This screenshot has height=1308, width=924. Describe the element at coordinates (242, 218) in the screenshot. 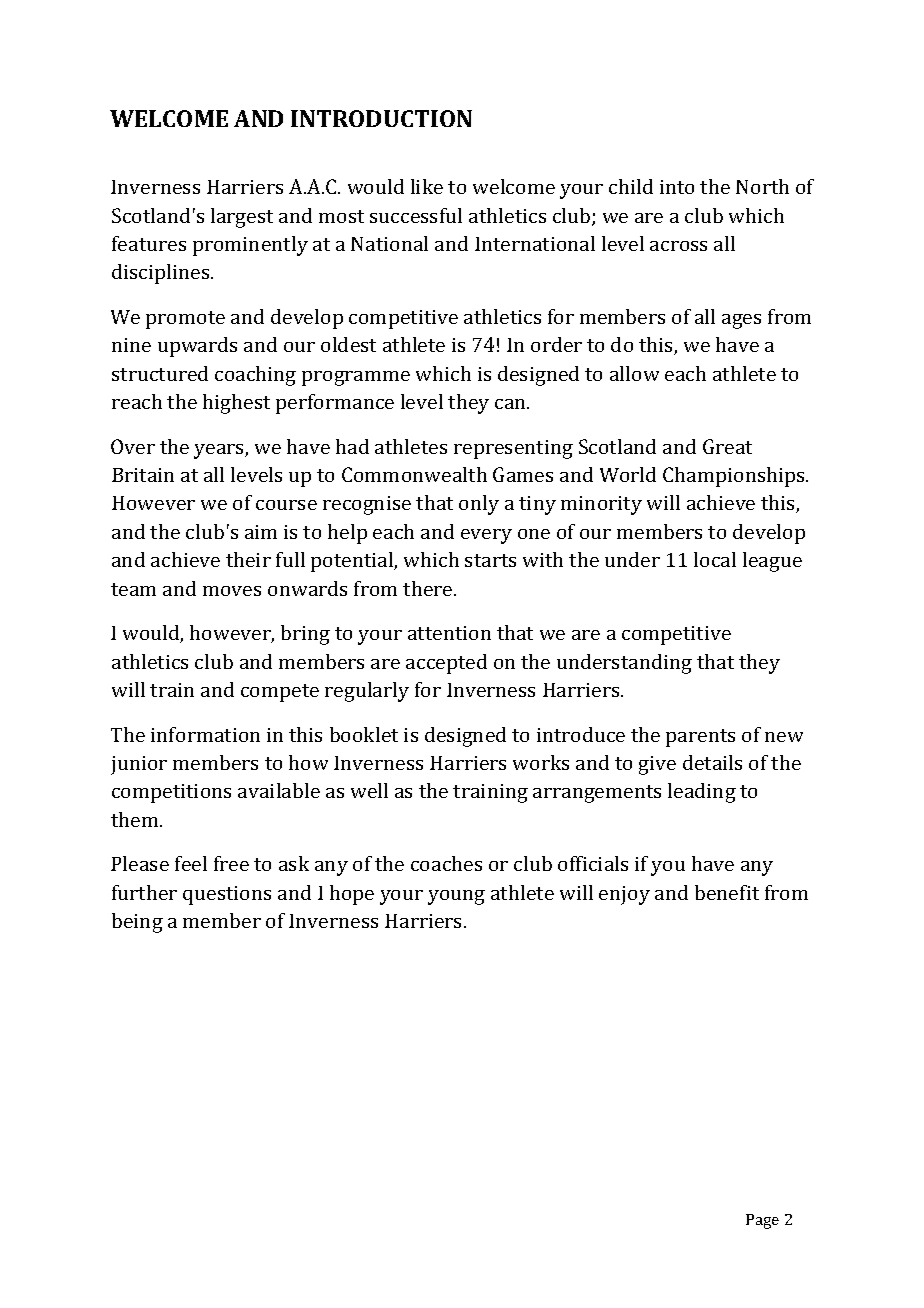

I see `largest` at that location.
